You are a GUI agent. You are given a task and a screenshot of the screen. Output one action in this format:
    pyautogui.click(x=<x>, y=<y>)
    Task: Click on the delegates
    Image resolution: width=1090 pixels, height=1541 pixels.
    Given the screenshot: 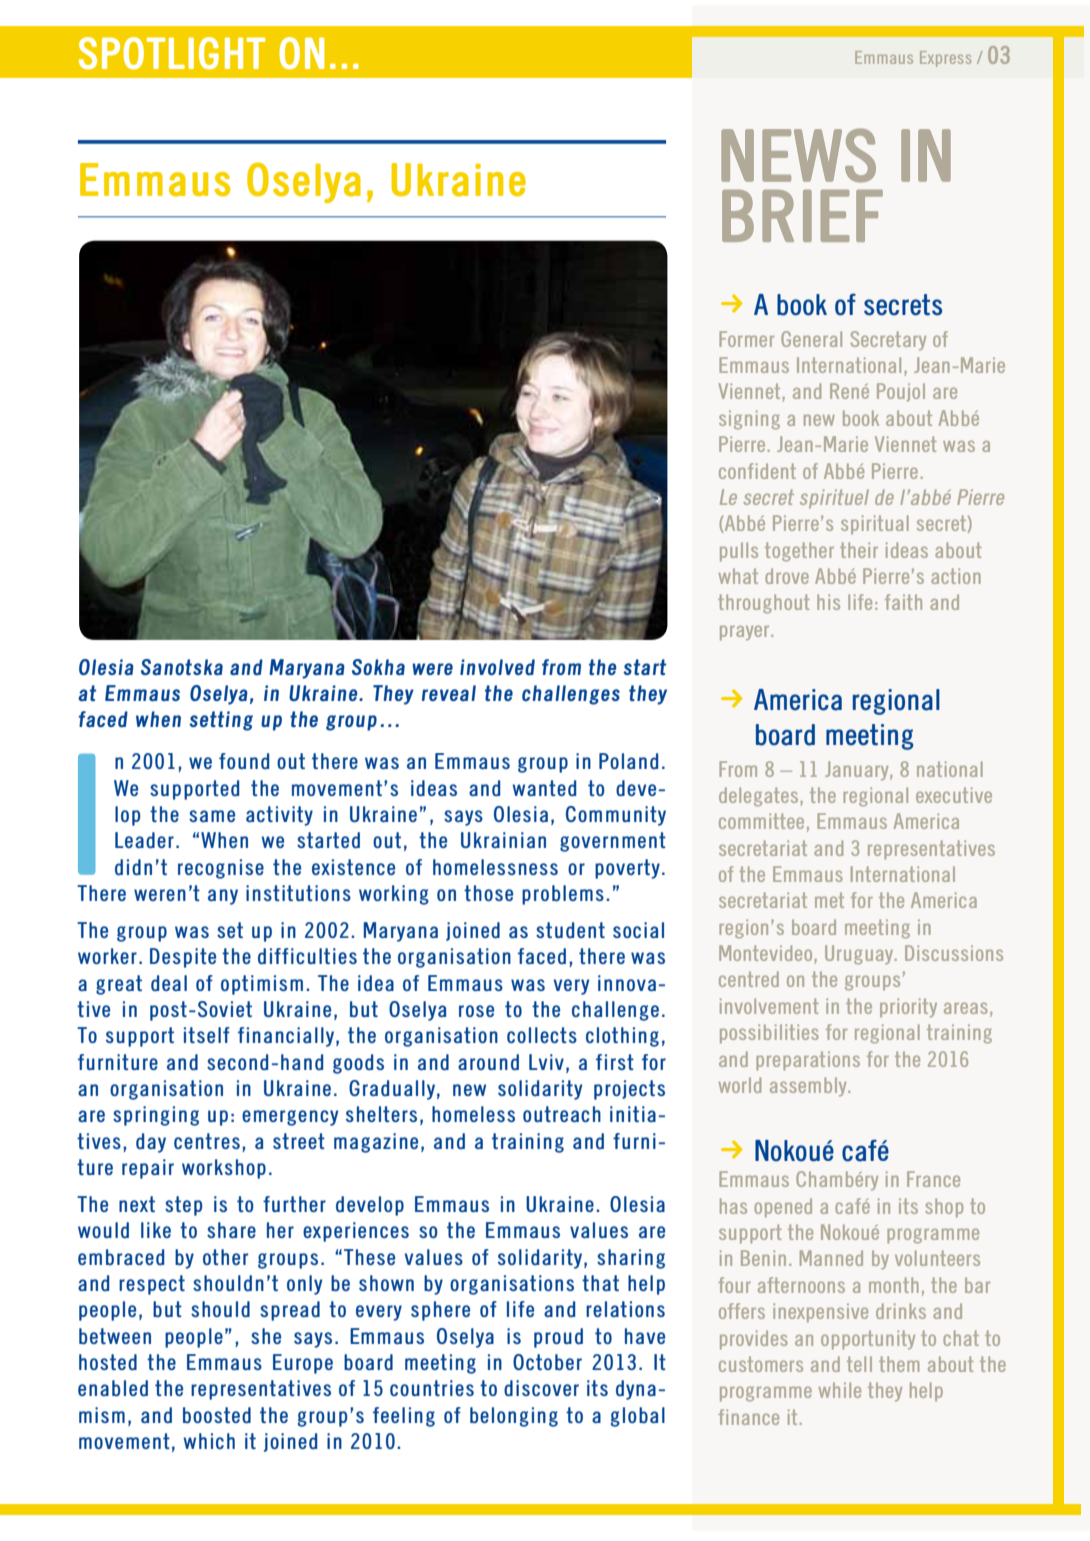 What is the action you would take?
    pyautogui.click(x=758, y=796)
